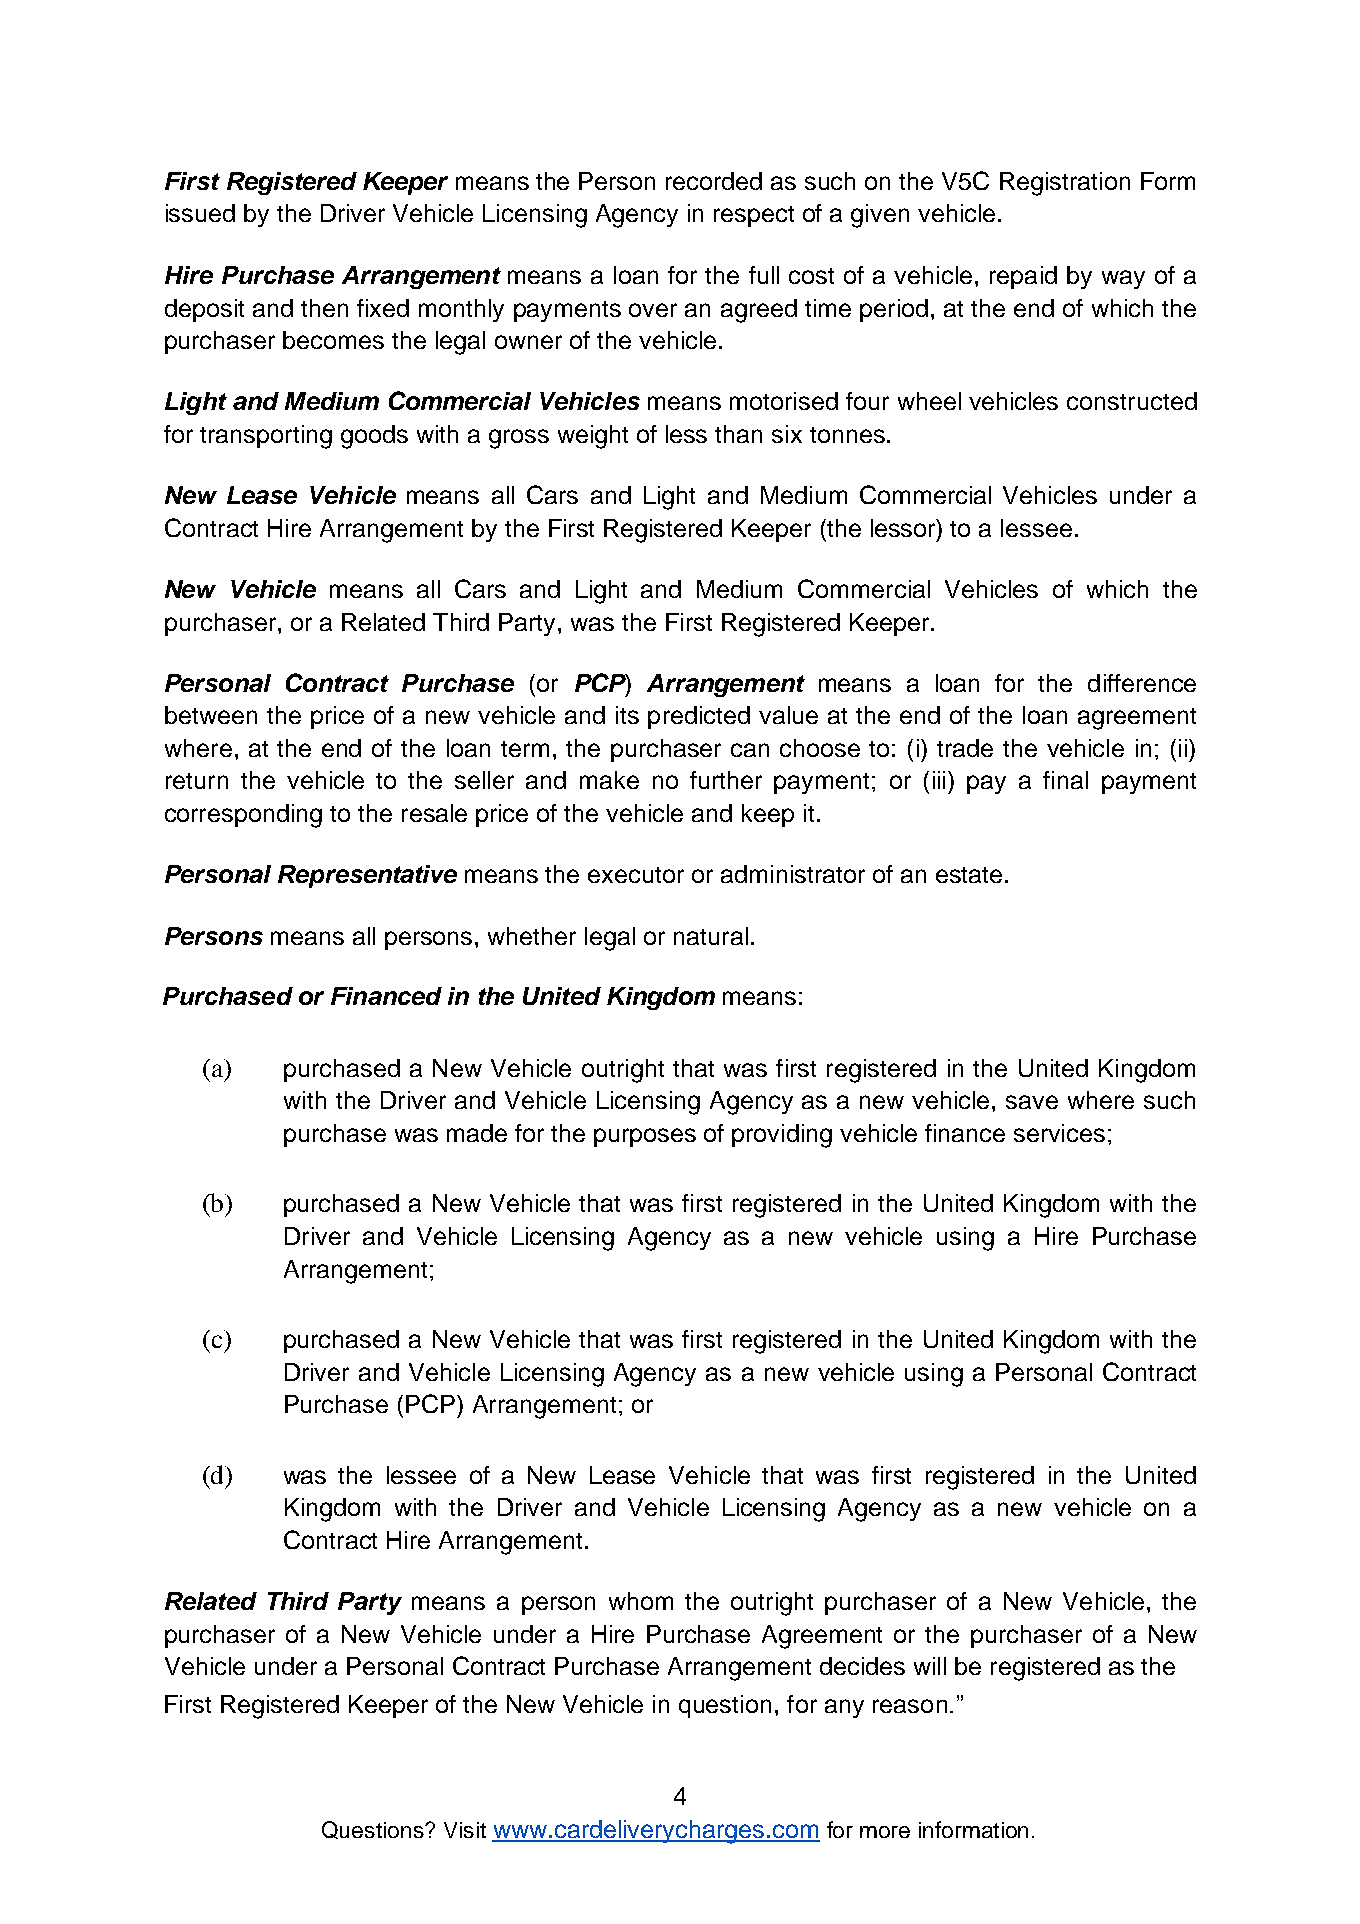  Describe the element at coordinates (711, 936) in the document. I see `natural` at that location.
